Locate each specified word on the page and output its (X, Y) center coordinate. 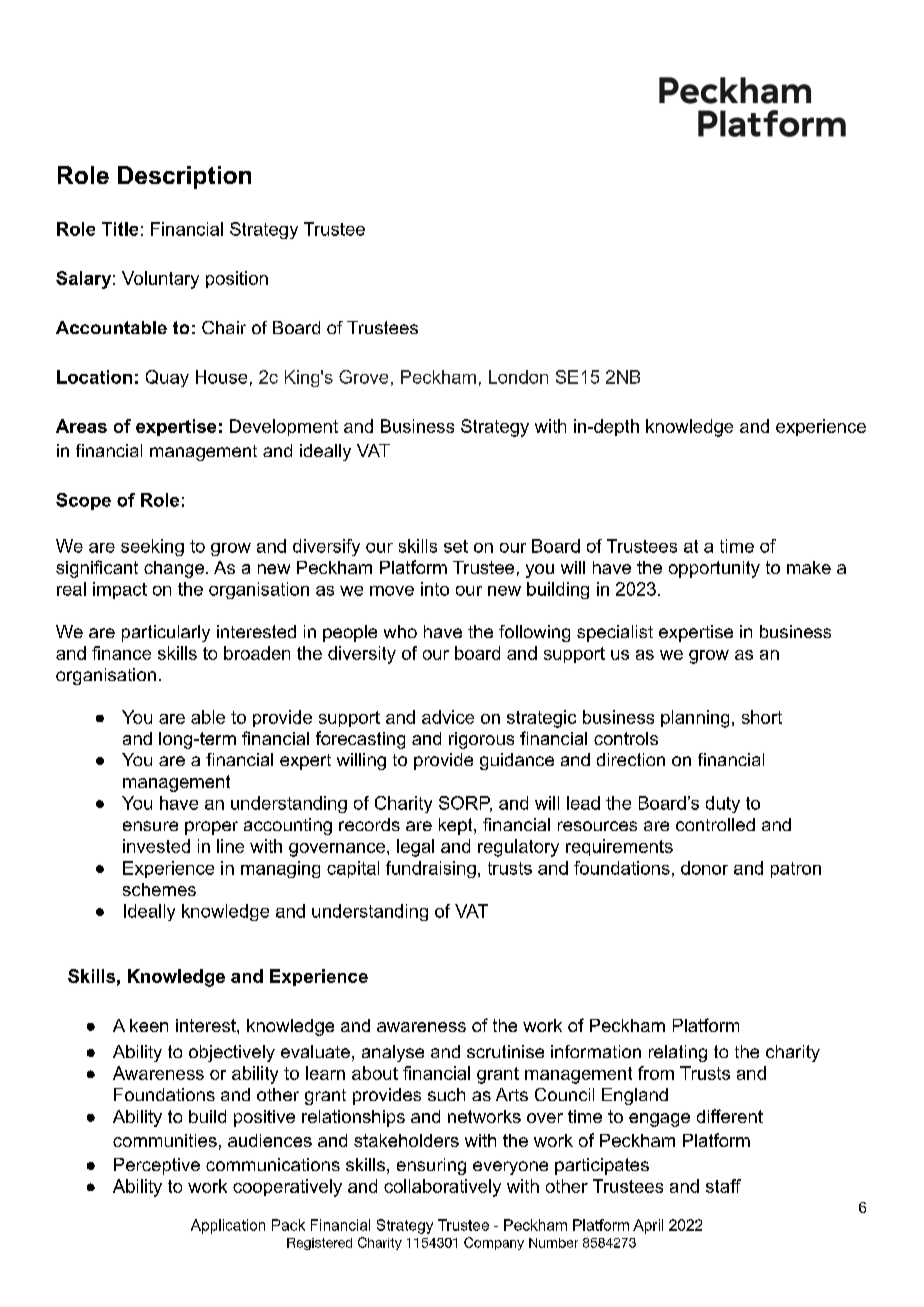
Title (120, 229)
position (237, 279)
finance (121, 653)
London (518, 377)
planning (695, 719)
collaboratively (442, 1188)
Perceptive (157, 1166)
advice (448, 717)
